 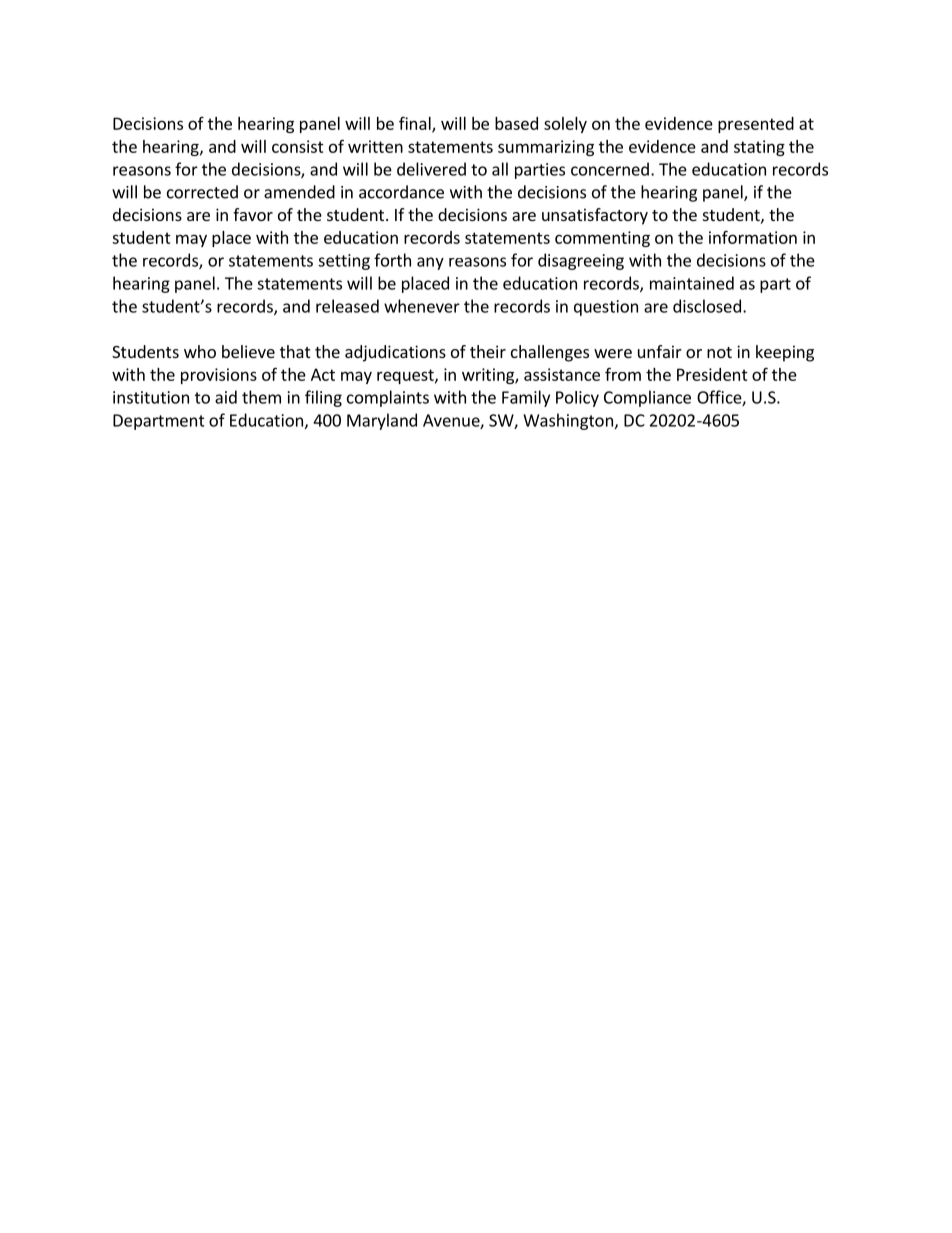 What do you see at coordinates (756, 125) in the image?
I see `presented` at bounding box center [756, 125].
